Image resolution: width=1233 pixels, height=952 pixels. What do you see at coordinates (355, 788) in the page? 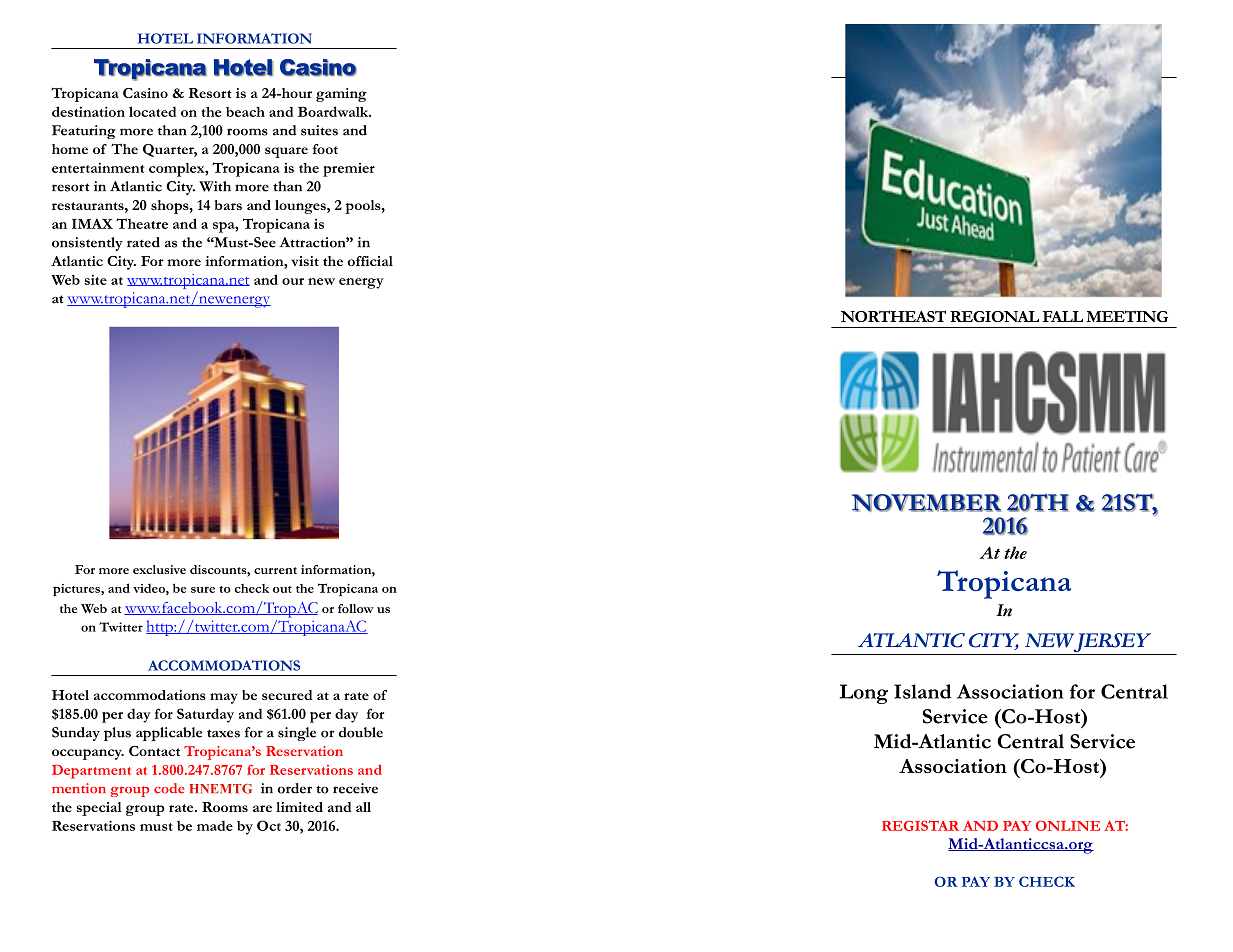
I see `receive` at bounding box center [355, 788].
